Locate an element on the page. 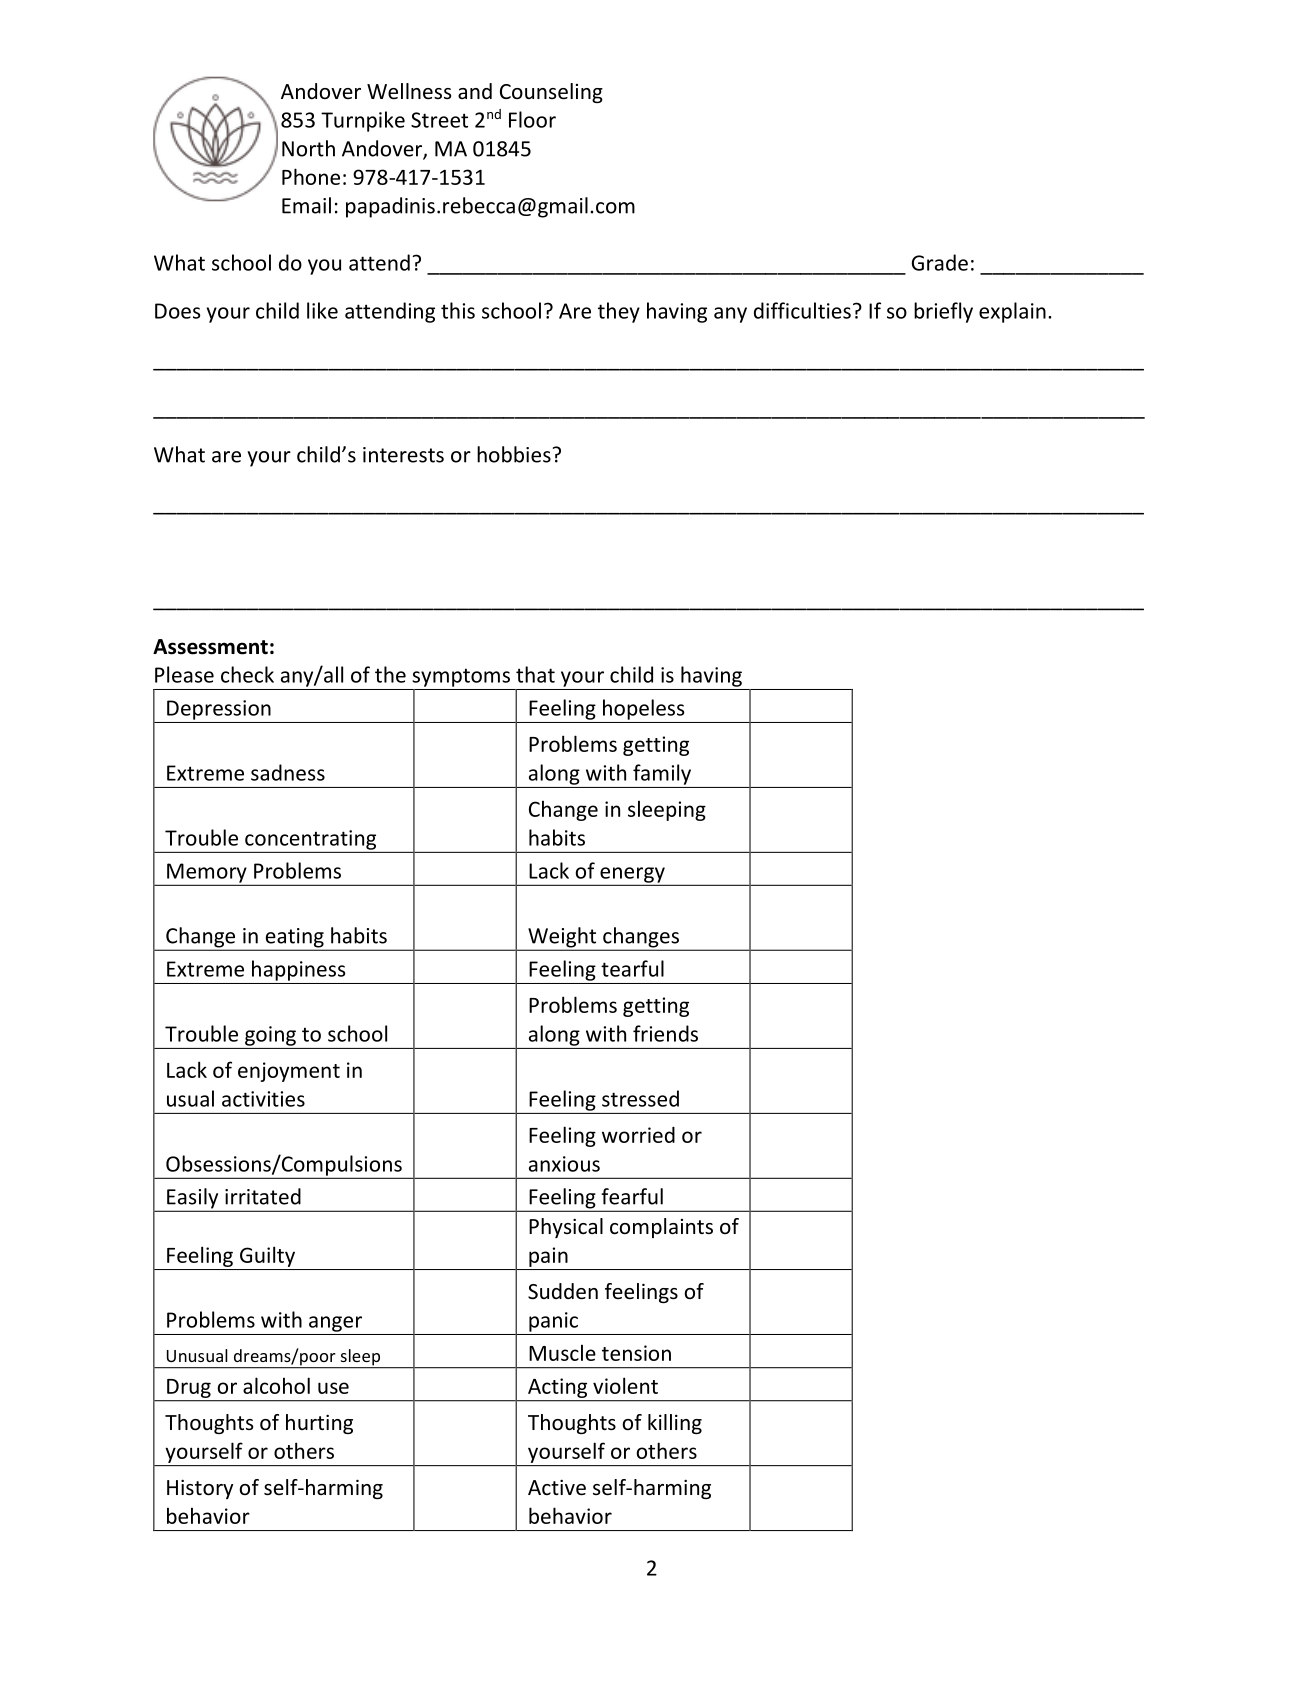  sadness is located at coordinates (288, 772).
